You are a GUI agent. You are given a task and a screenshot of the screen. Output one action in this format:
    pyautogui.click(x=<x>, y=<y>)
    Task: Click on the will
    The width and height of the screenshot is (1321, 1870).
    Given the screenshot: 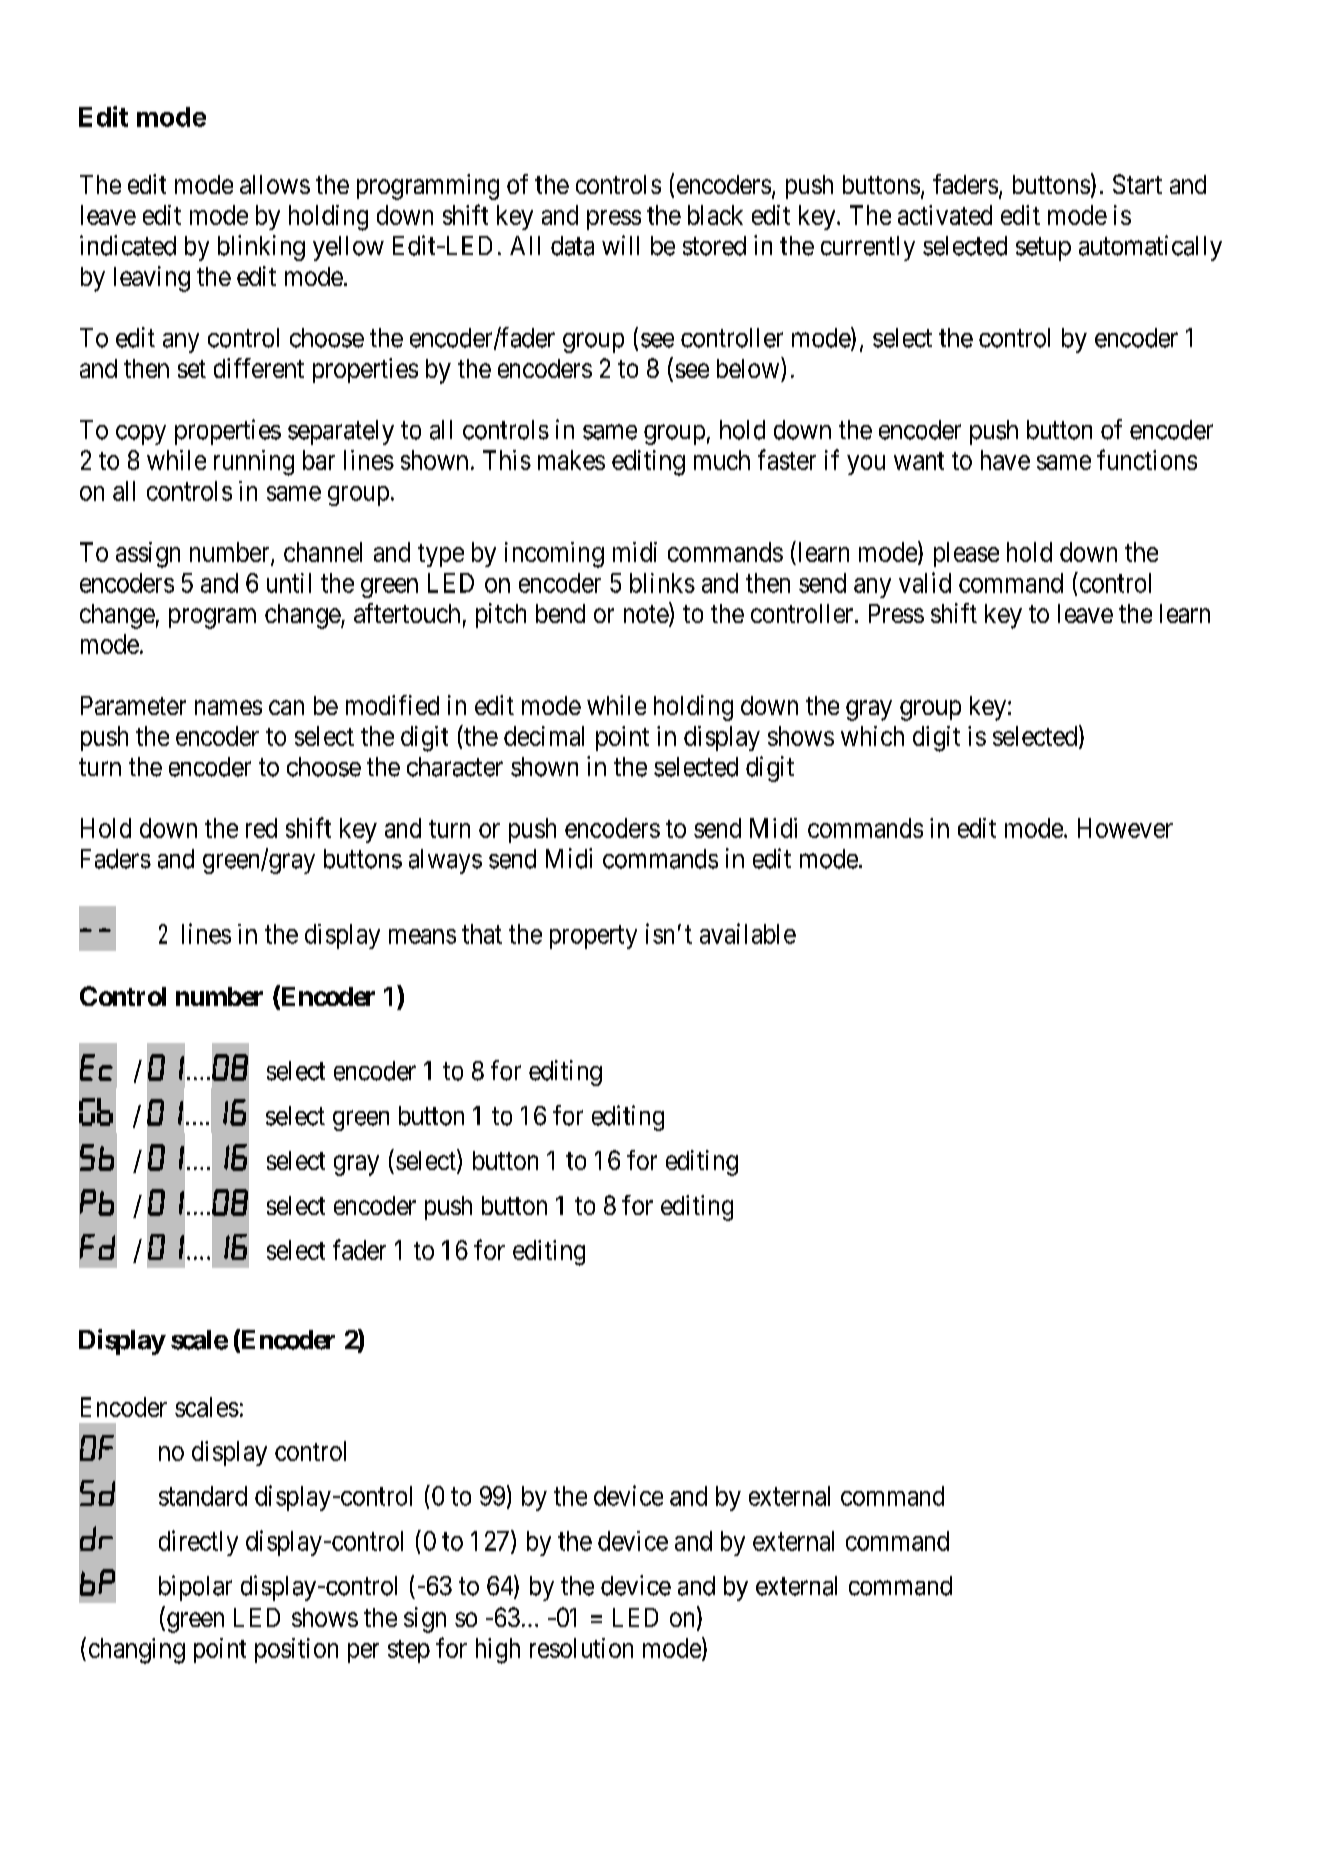 What is the action you would take?
    pyautogui.click(x=620, y=245)
